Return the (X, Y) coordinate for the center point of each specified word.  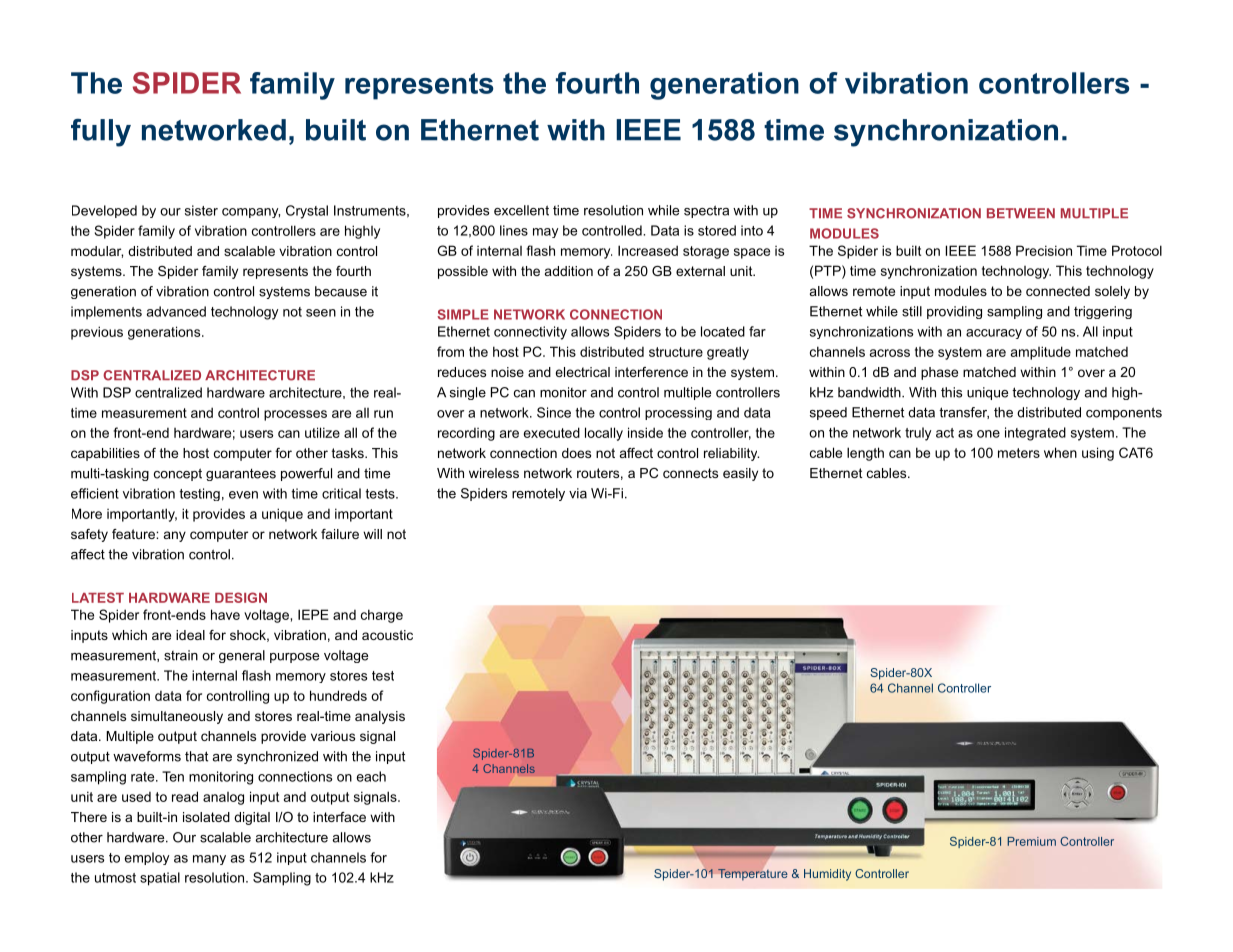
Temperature (753, 874)
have (225, 614)
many (209, 860)
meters (1019, 453)
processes (295, 415)
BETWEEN (1021, 213)
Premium (1031, 841)
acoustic (387, 635)
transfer (964, 413)
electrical (582, 372)
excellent (521, 210)
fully (101, 133)
